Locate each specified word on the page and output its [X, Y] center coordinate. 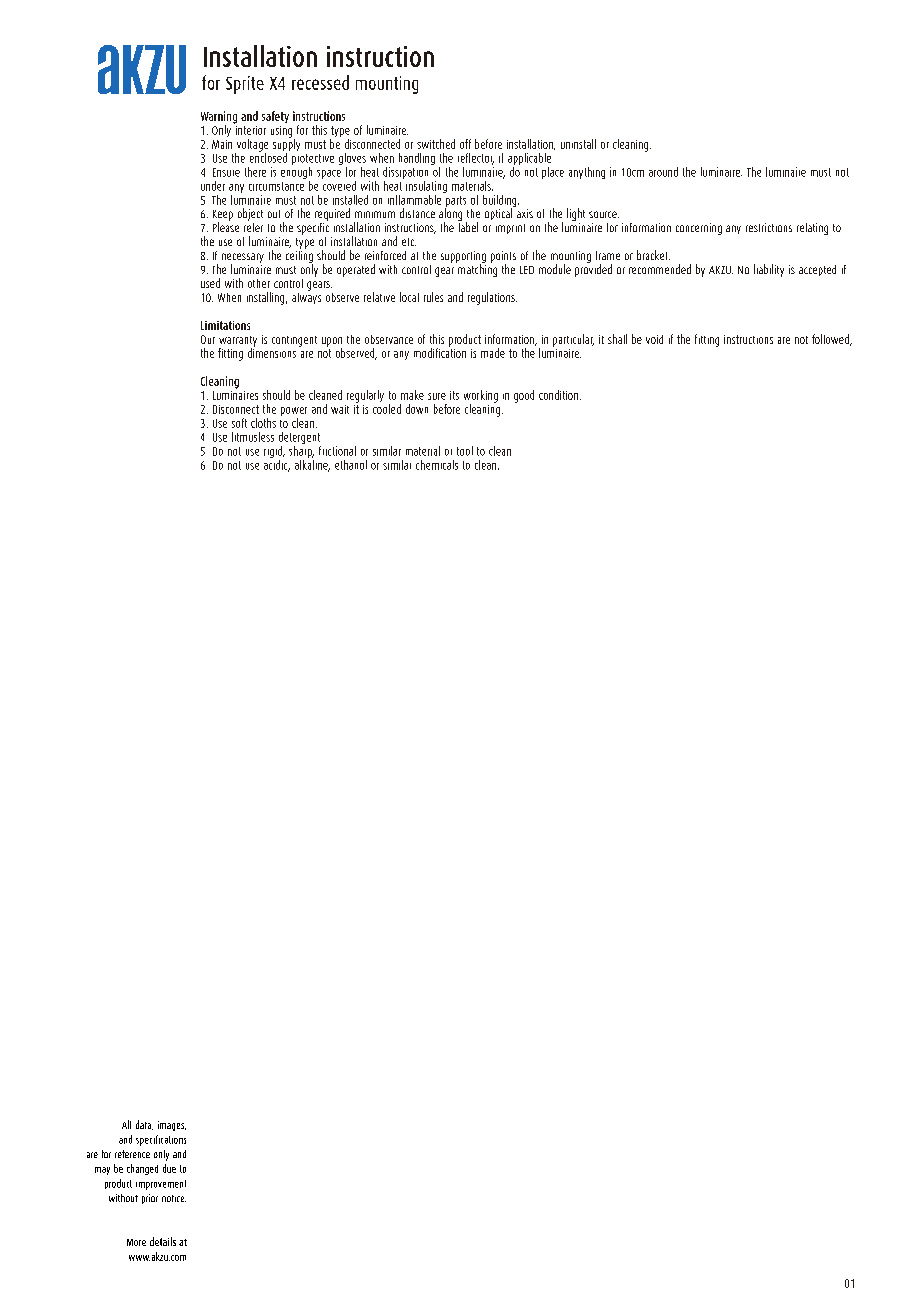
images [172, 1126]
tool [465, 451]
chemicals [437, 465]
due [169, 1168]
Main [222, 144]
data [144, 1125]
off [465, 144]
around [663, 172]
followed [831, 340]
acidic [277, 464]
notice [174, 1198]
